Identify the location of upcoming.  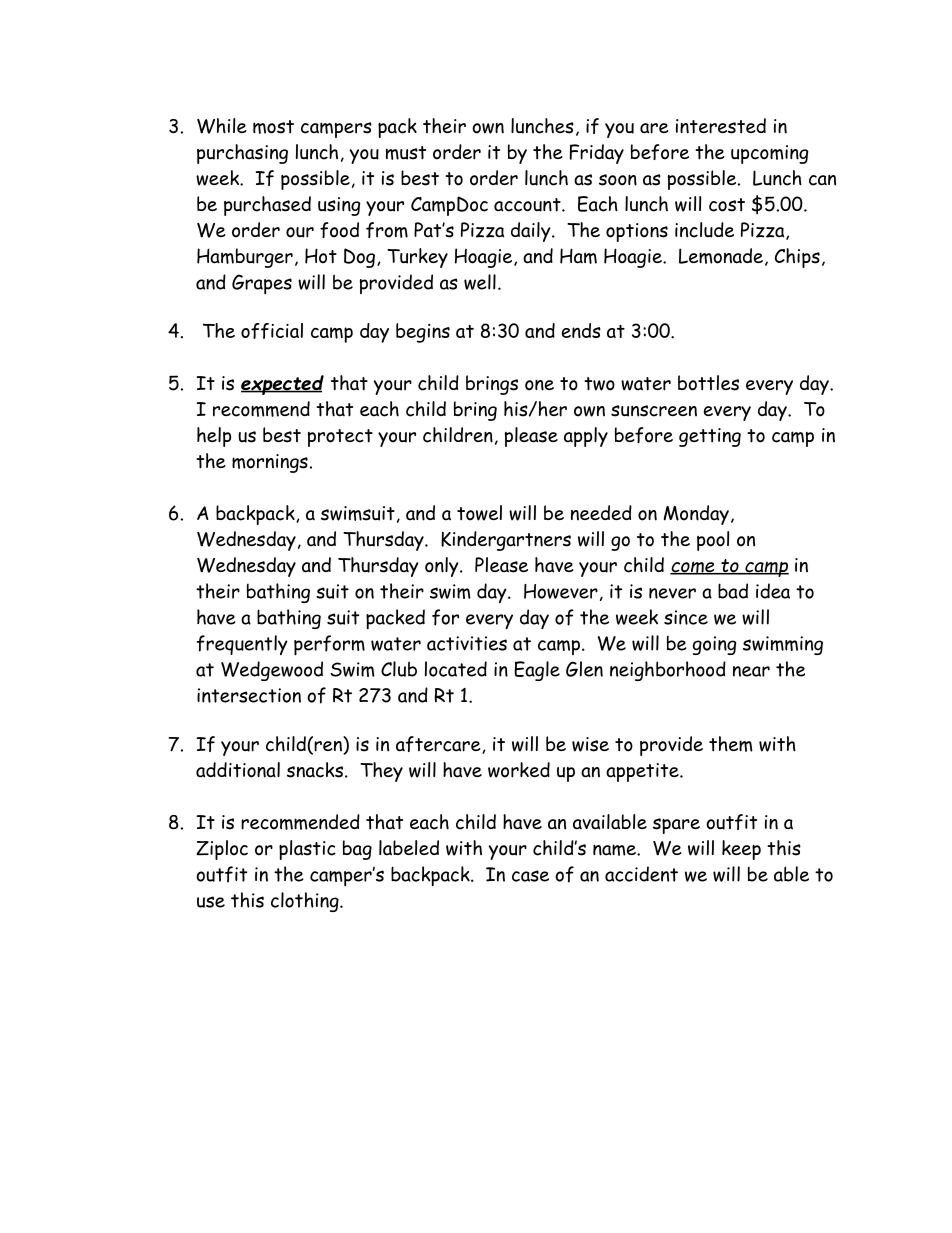
(769, 154).
